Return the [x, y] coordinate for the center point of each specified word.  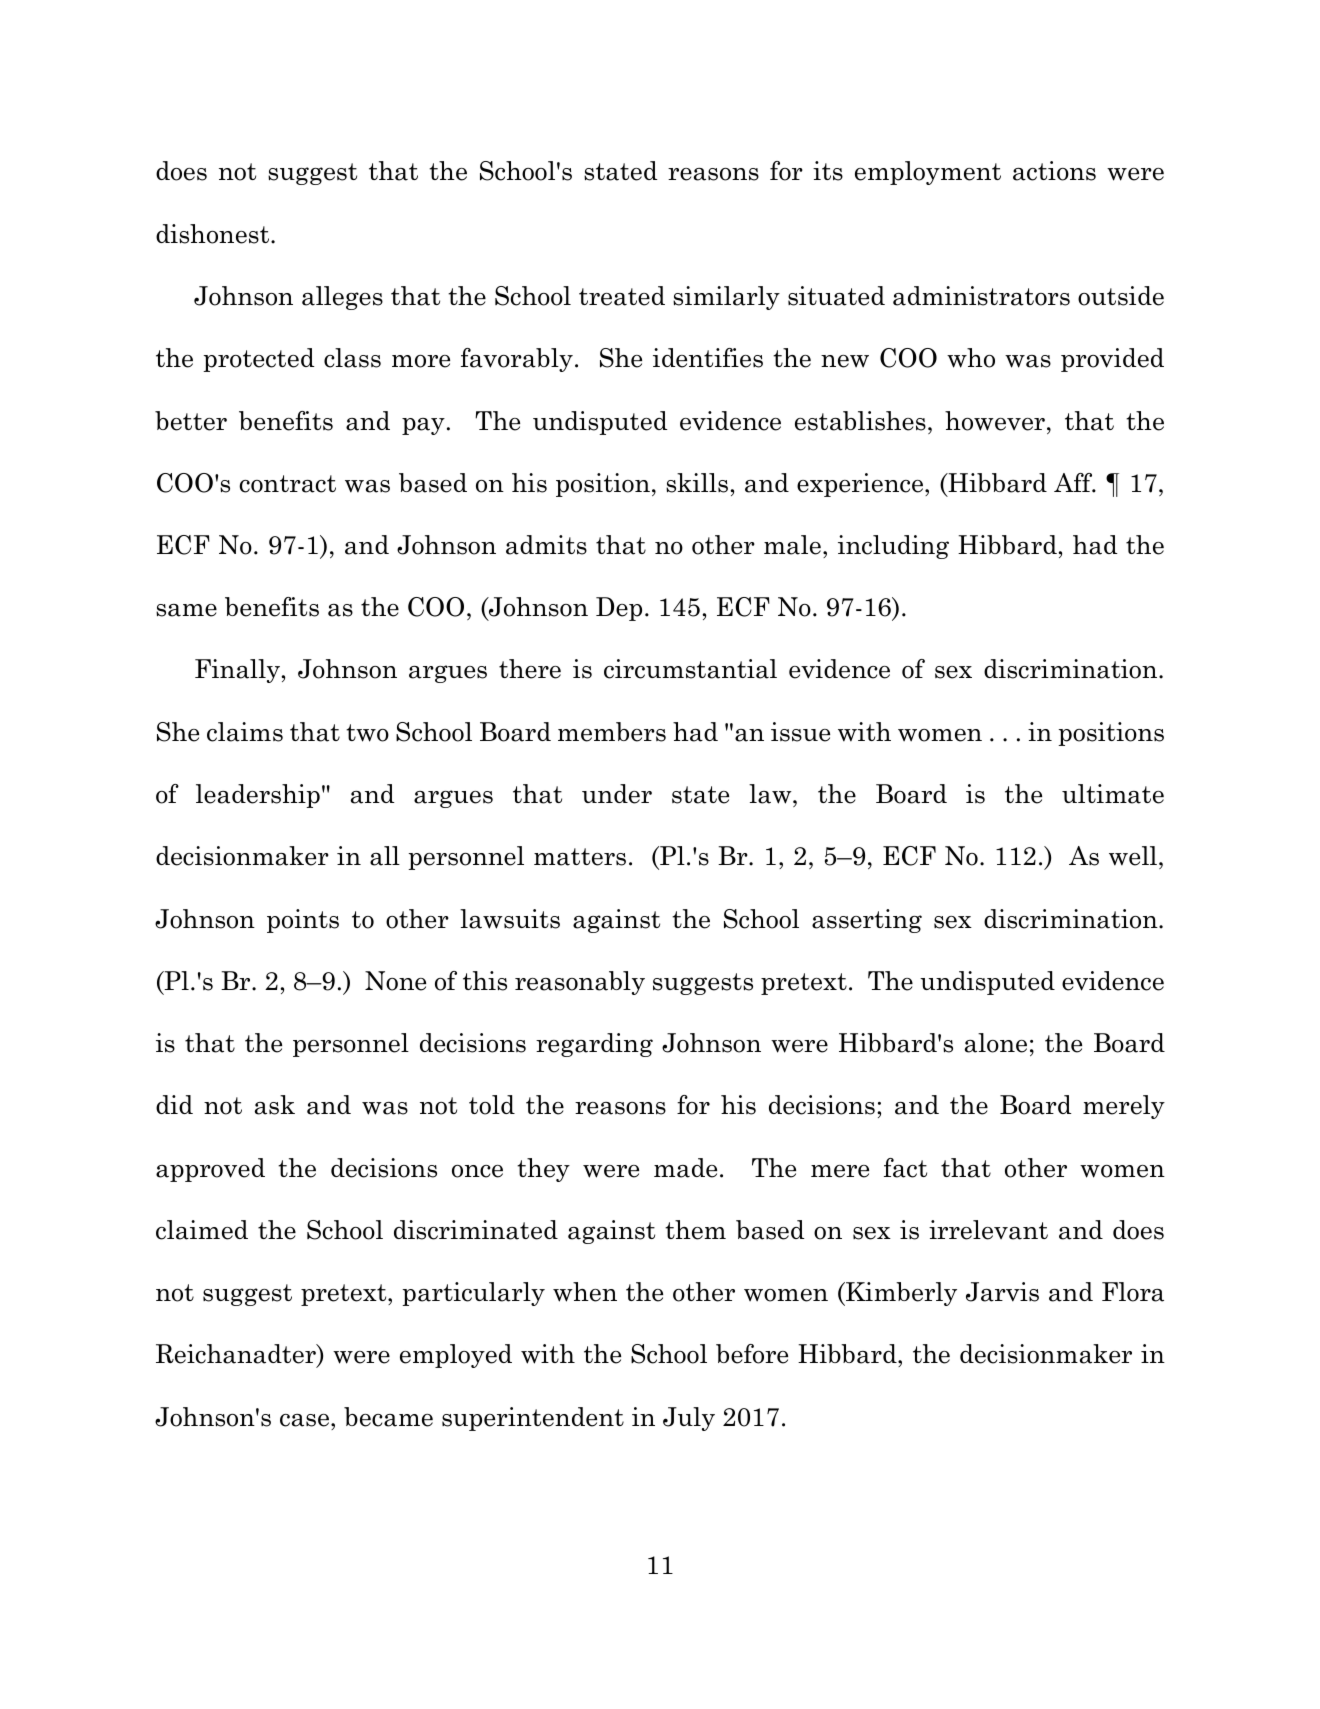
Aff [1074, 483]
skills [697, 483]
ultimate [1113, 794]
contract [287, 484]
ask [275, 1105]
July [689, 1419]
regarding [594, 1045]
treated [622, 296]
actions [1054, 171]
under [617, 794]
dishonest [214, 234]
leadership [258, 796]
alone [996, 1043]
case [306, 1420]
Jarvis [1002, 1292]
